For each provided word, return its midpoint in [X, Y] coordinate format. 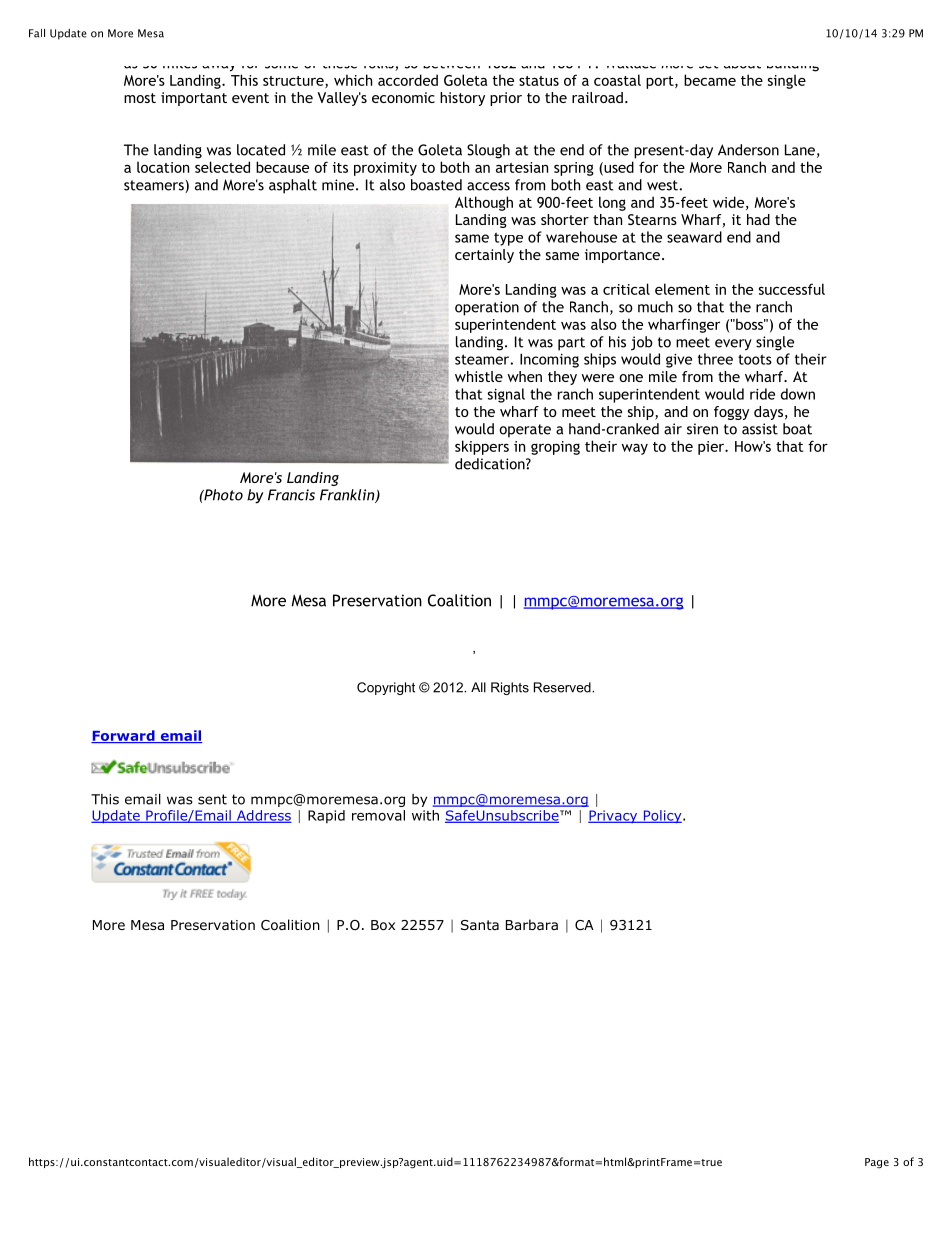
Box [383, 925]
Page [877, 1163]
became [710, 80]
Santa [480, 925]
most [140, 98]
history [462, 99]
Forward [124, 736]
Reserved [563, 687]
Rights [510, 688]
